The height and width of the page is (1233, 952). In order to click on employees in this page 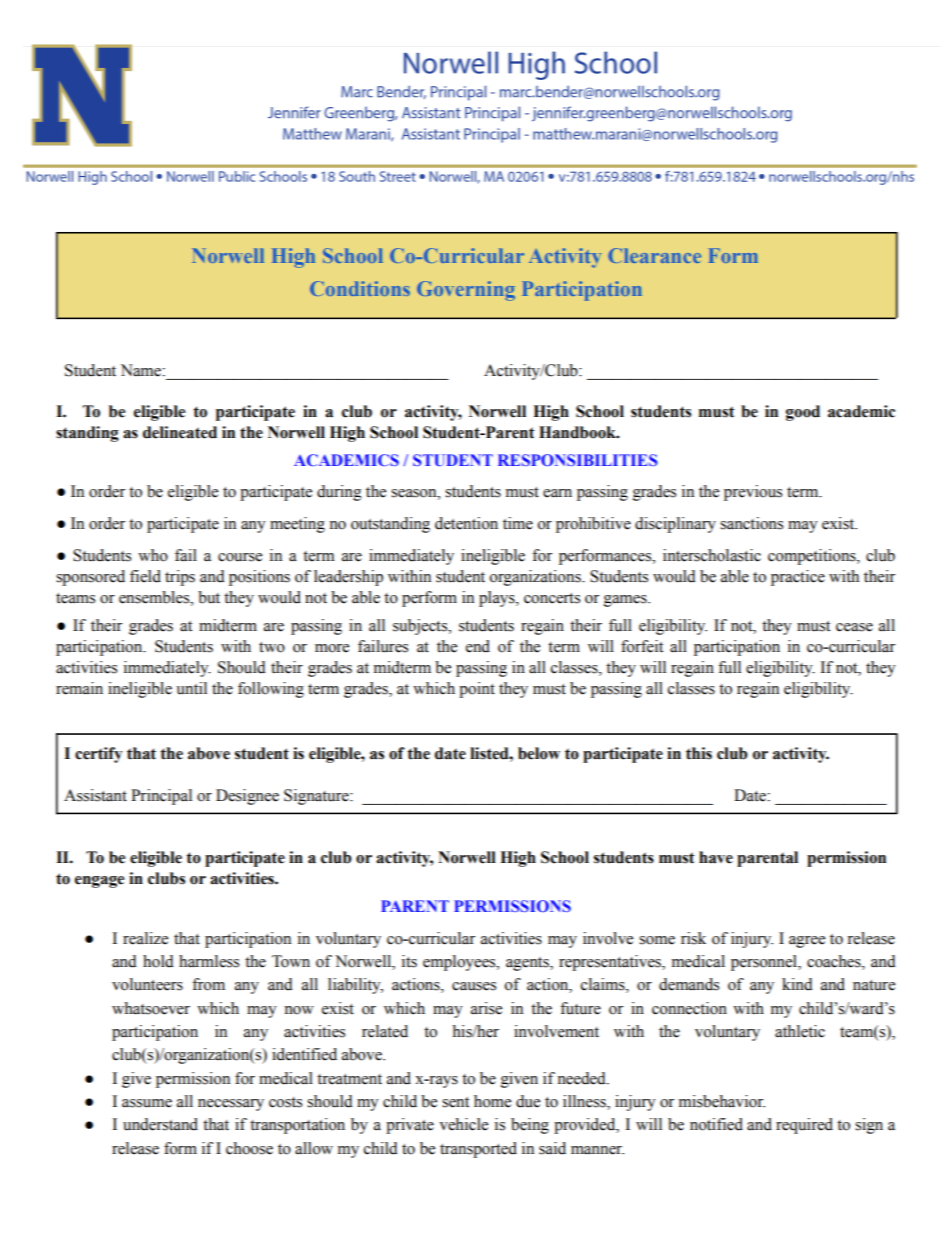, I will do `click(460, 963)`.
